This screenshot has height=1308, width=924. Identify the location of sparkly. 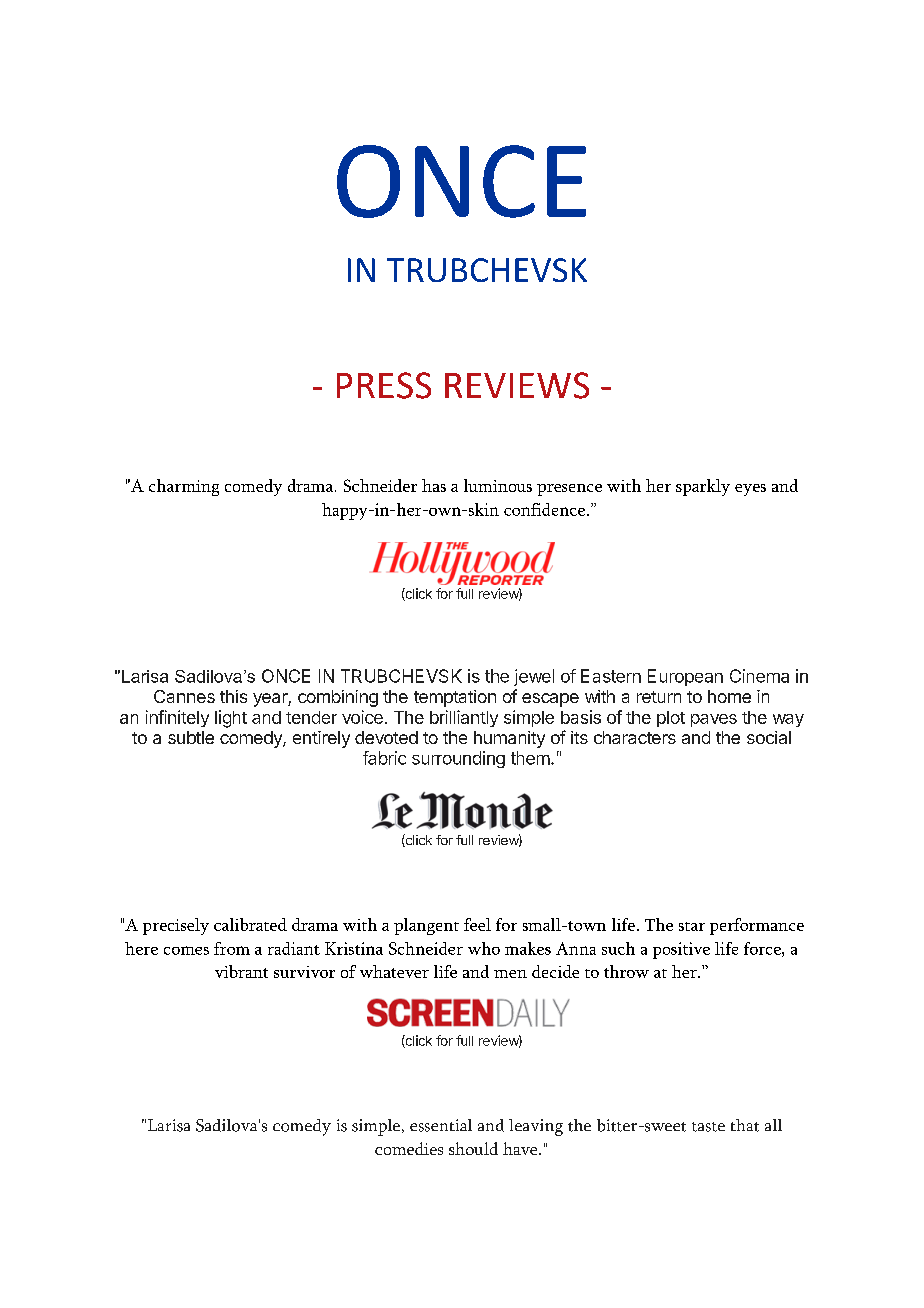
(703, 487).
